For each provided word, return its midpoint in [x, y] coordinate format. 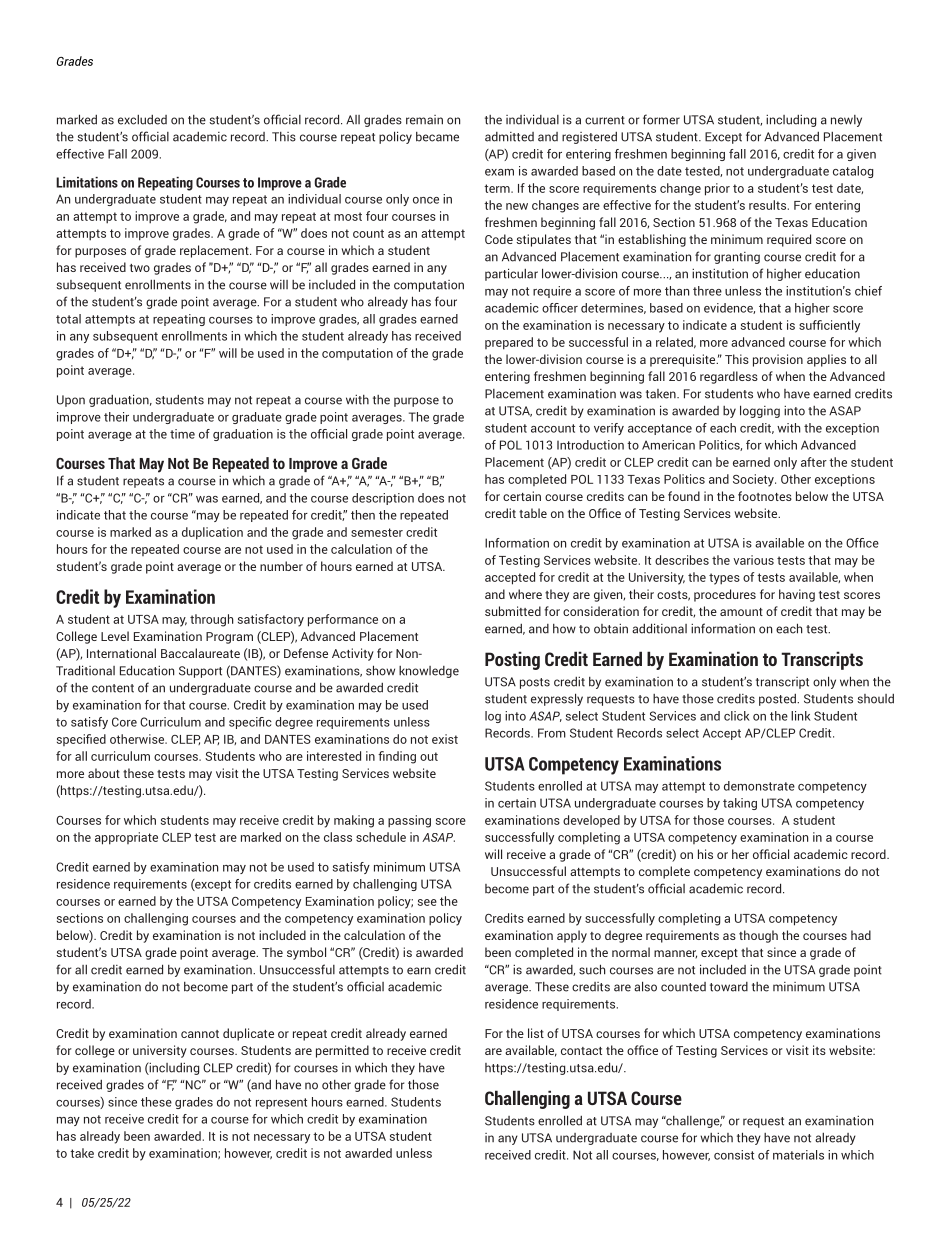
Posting [512, 660]
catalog [853, 172]
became [437, 137]
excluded [142, 120]
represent [281, 1103]
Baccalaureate [200, 653]
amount [741, 612]
